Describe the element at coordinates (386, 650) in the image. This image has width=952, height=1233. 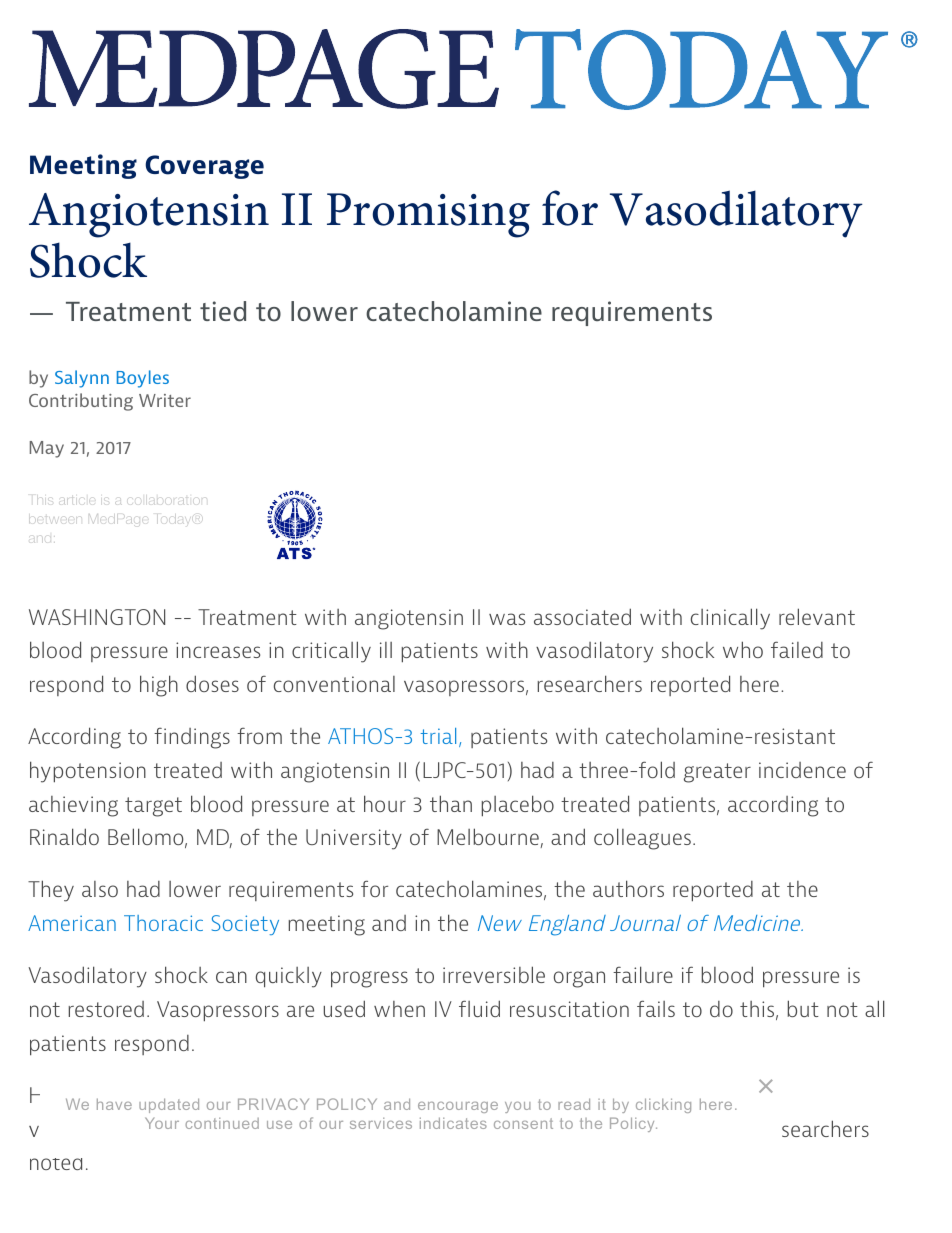
I see `ill` at that location.
